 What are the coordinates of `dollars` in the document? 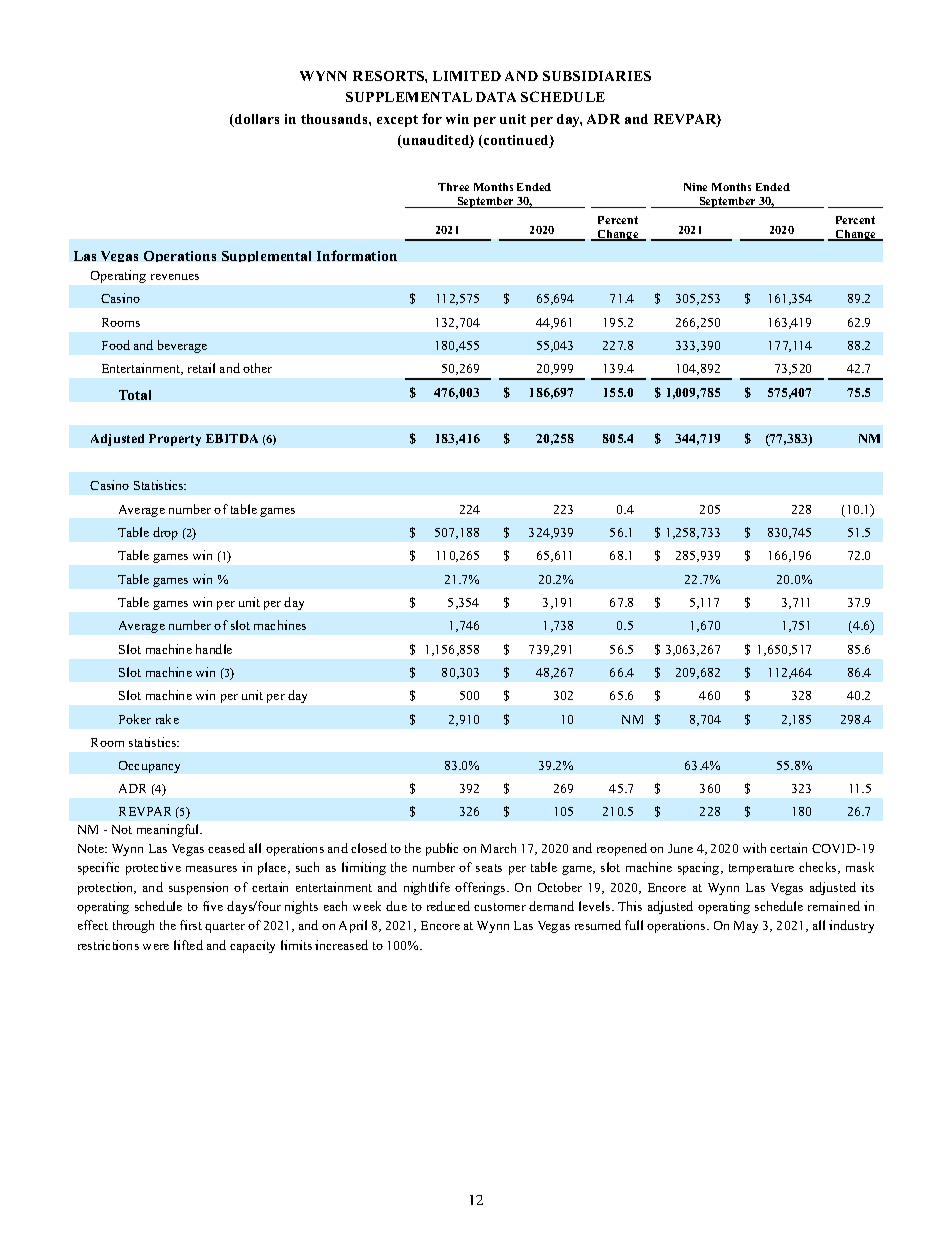 It's located at (256, 120).
